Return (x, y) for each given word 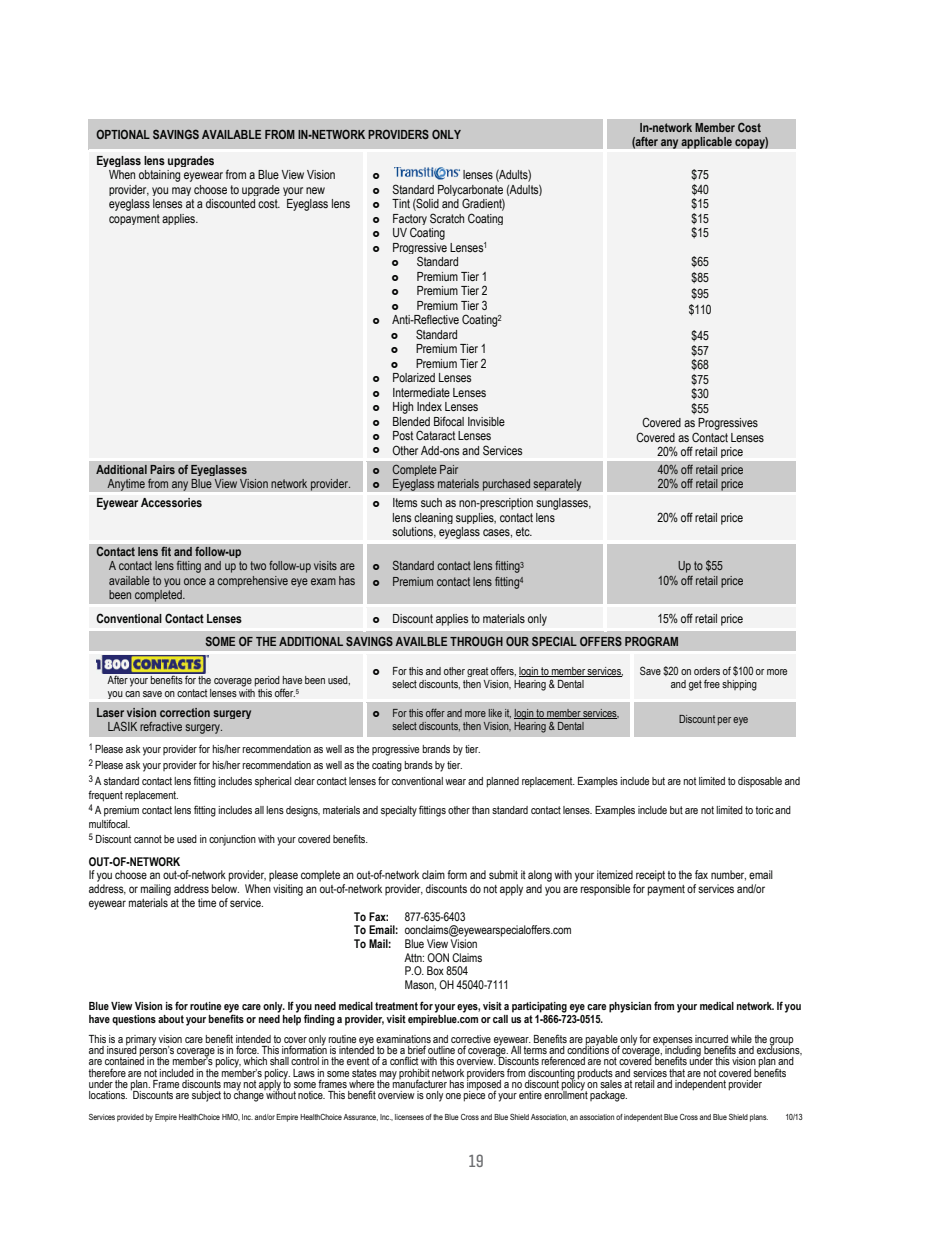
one (453, 1096)
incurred (711, 1039)
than (481, 810)
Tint (401, 203)
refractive (161, 726)
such (431, 502)
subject (206, 1096)
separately (557, 485)
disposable (760, 782)
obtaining (159, 176)
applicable (706, 143)
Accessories (171, 502)
